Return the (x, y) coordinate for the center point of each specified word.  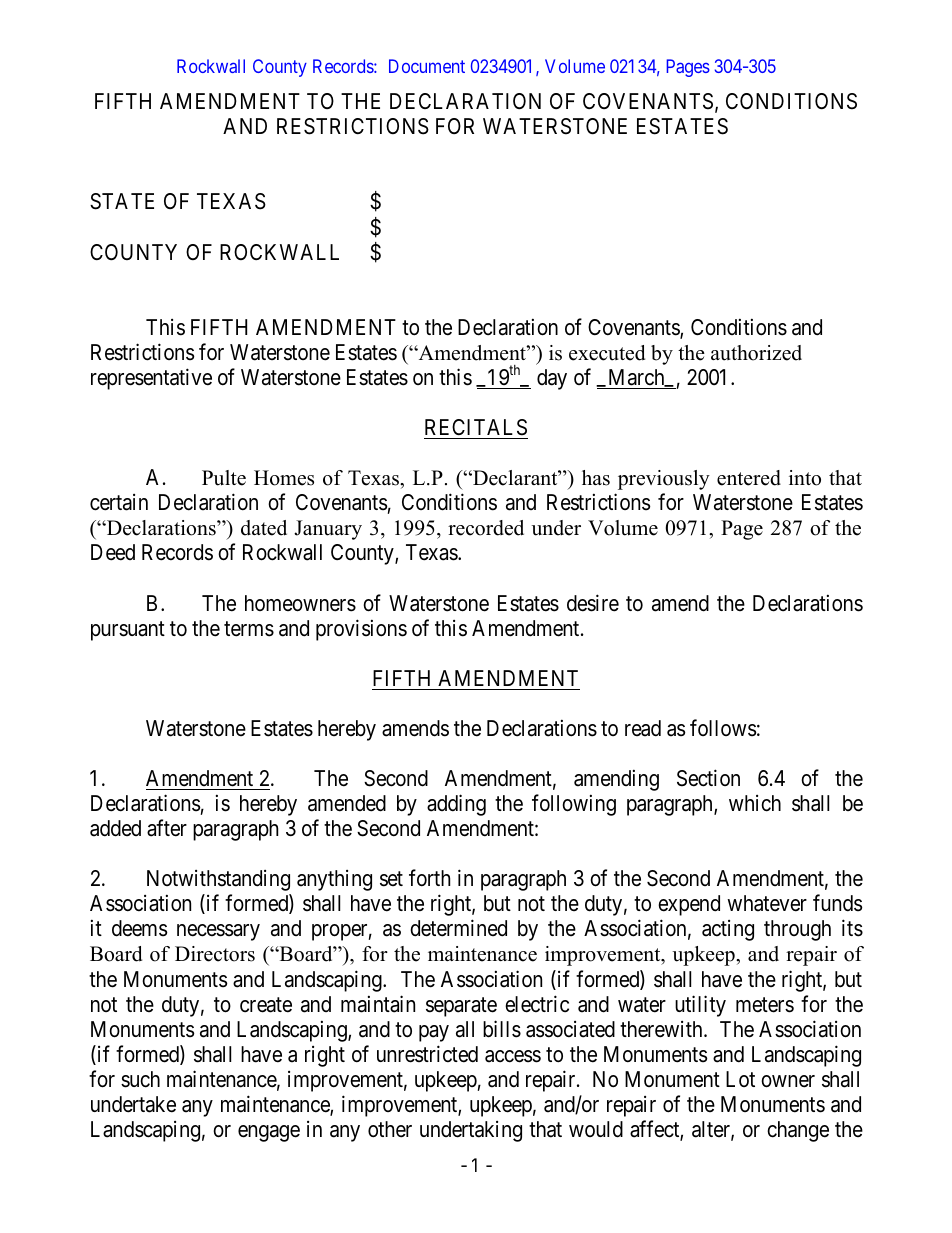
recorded (486, 528)
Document (427, 66)
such (140, 1079)
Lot (740, 1079)
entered (749, 478)
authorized (756, 353)
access (513, 1056)
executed (607, 353)
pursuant (128, 631)
